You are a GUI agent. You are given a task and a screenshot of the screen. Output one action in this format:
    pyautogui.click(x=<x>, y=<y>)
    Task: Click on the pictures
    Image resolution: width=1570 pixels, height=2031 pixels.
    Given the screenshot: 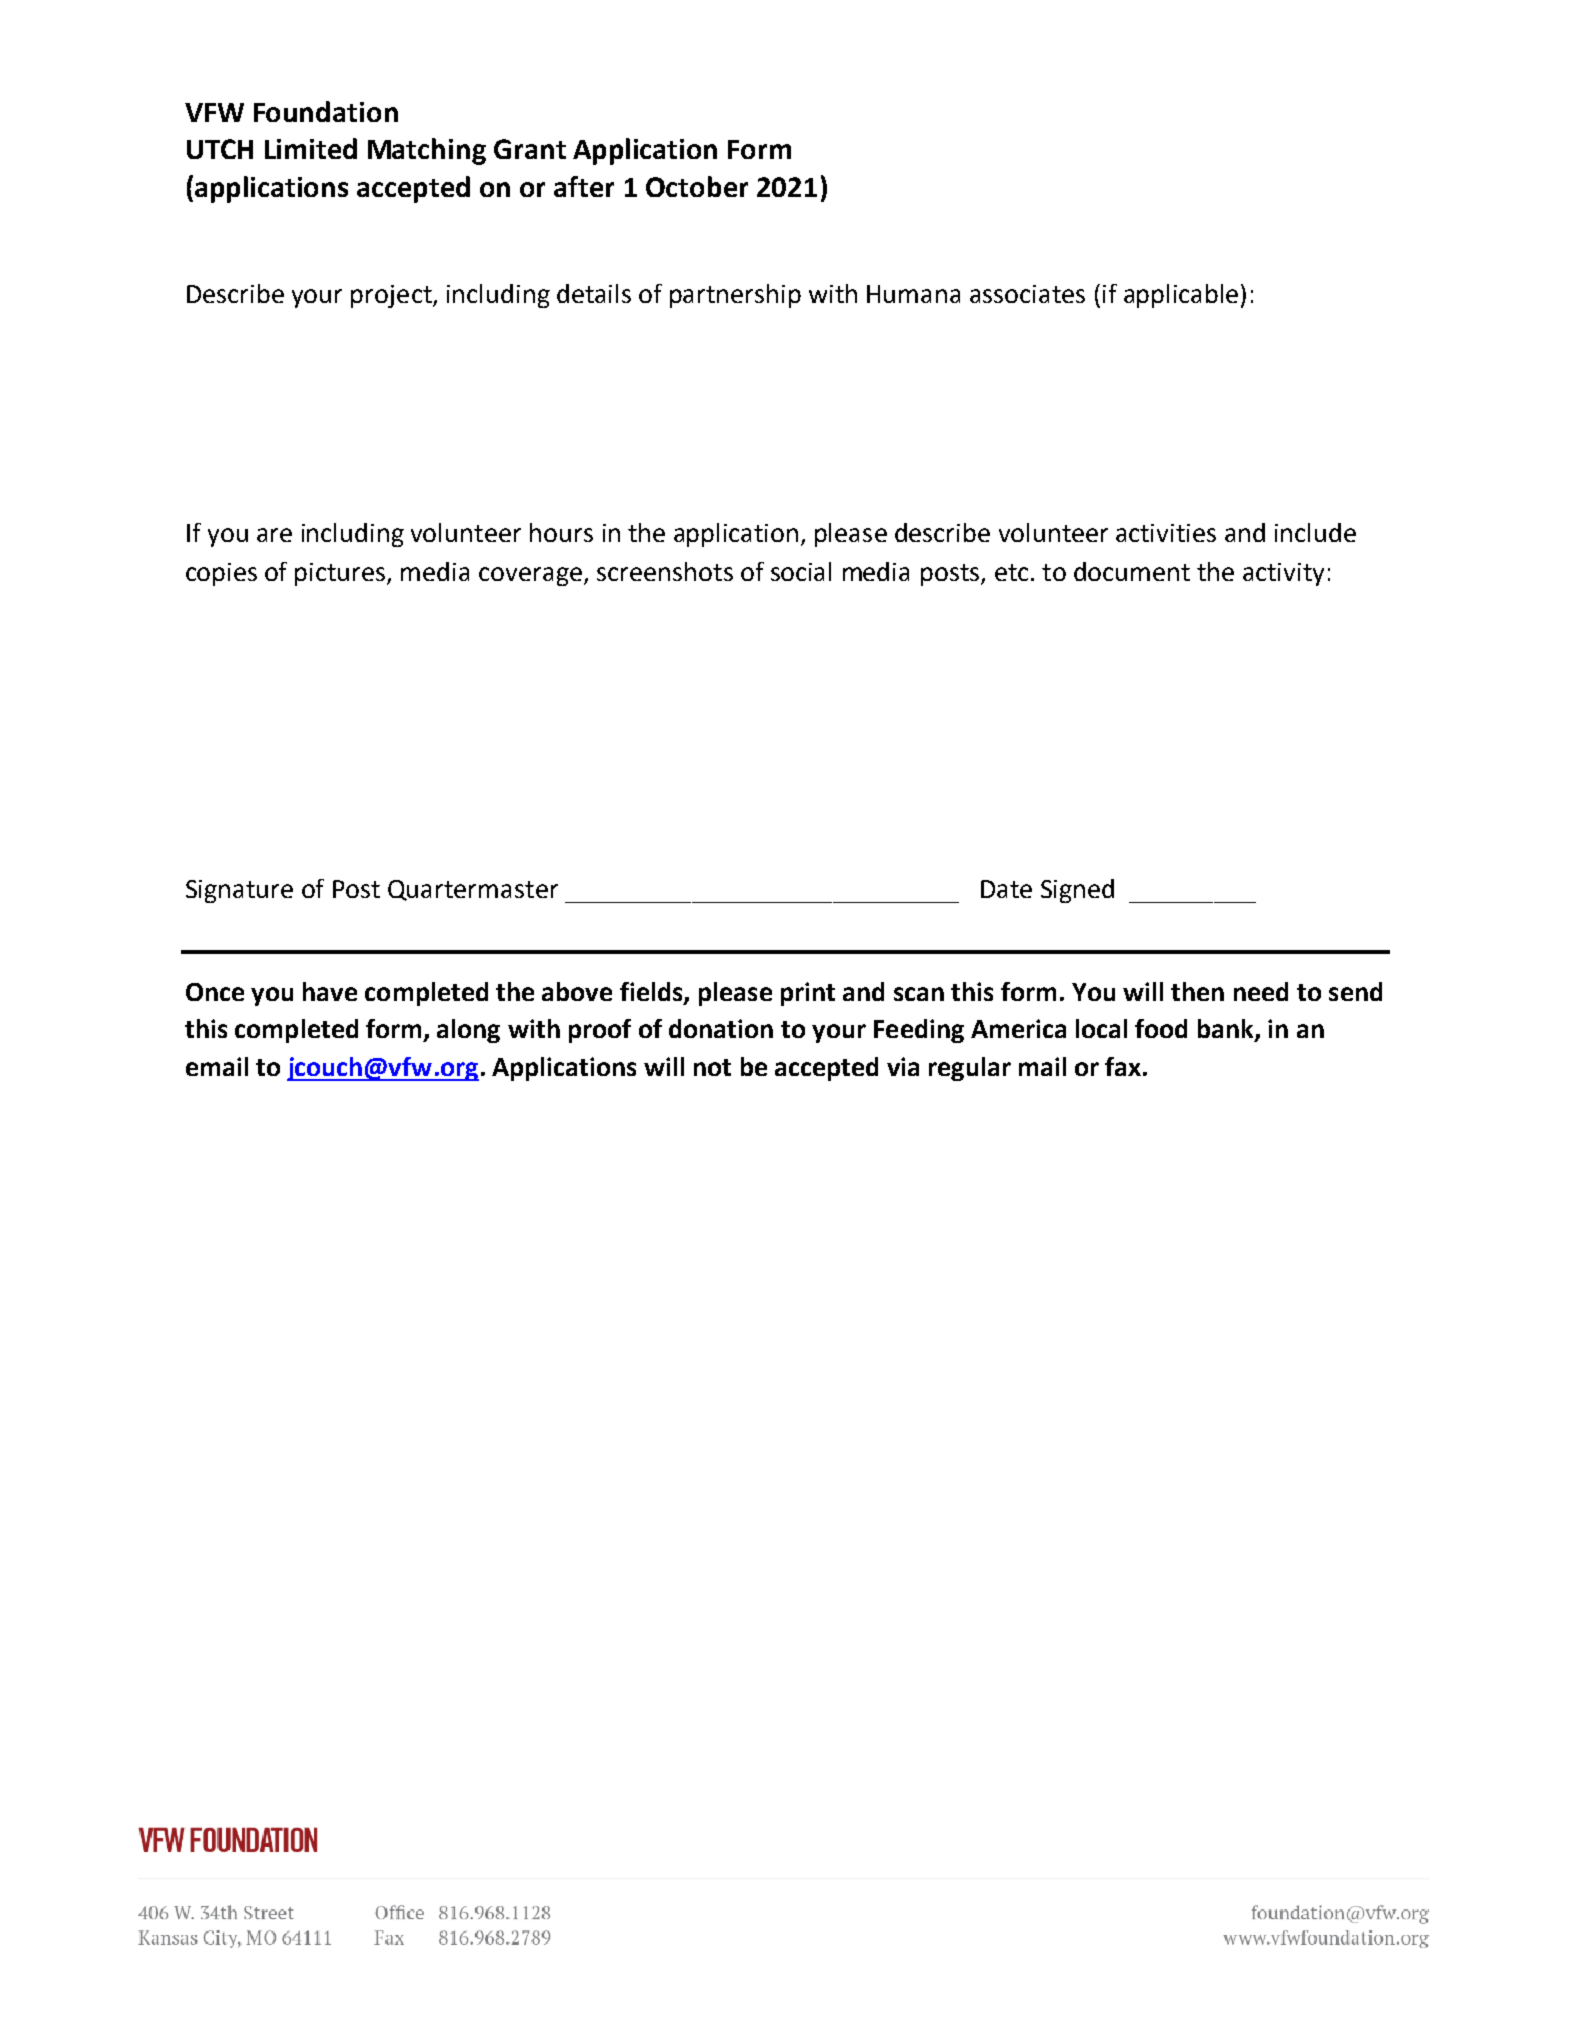 What is the action you would take?
    pyautogui.click(x=341, y=574)
